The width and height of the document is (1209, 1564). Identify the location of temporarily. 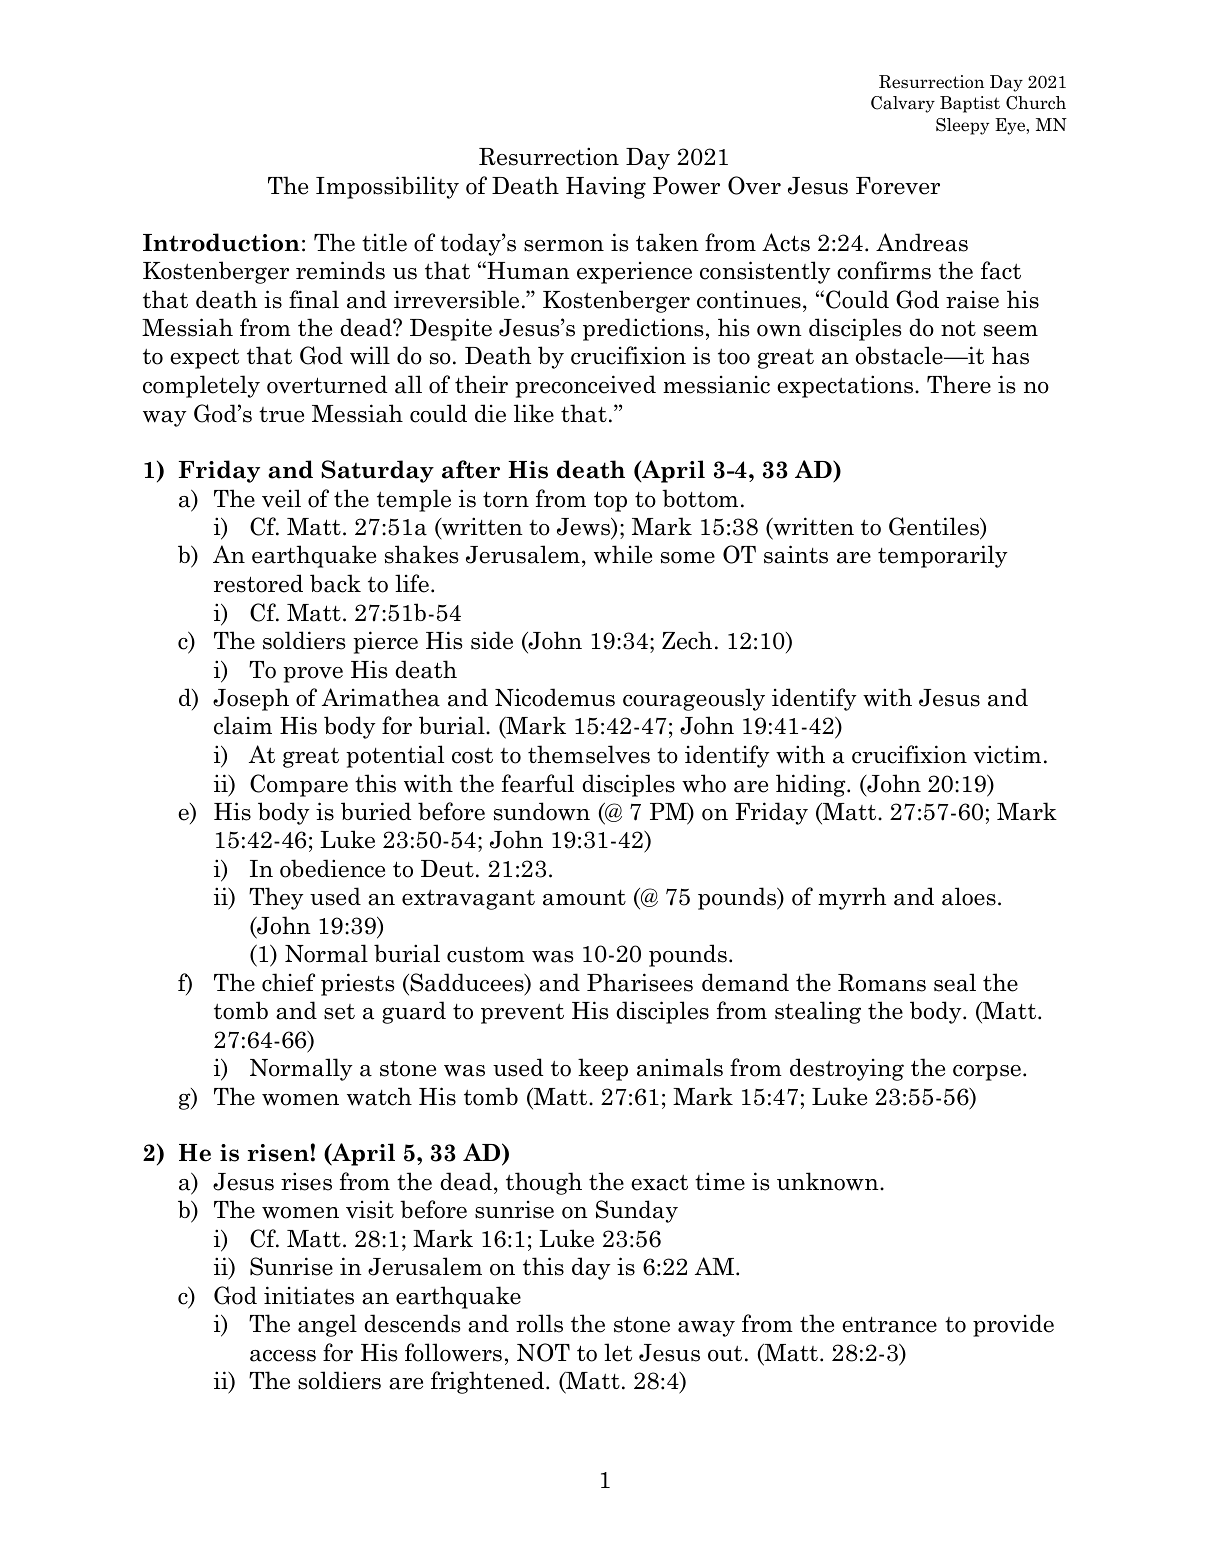
(943, 556).
